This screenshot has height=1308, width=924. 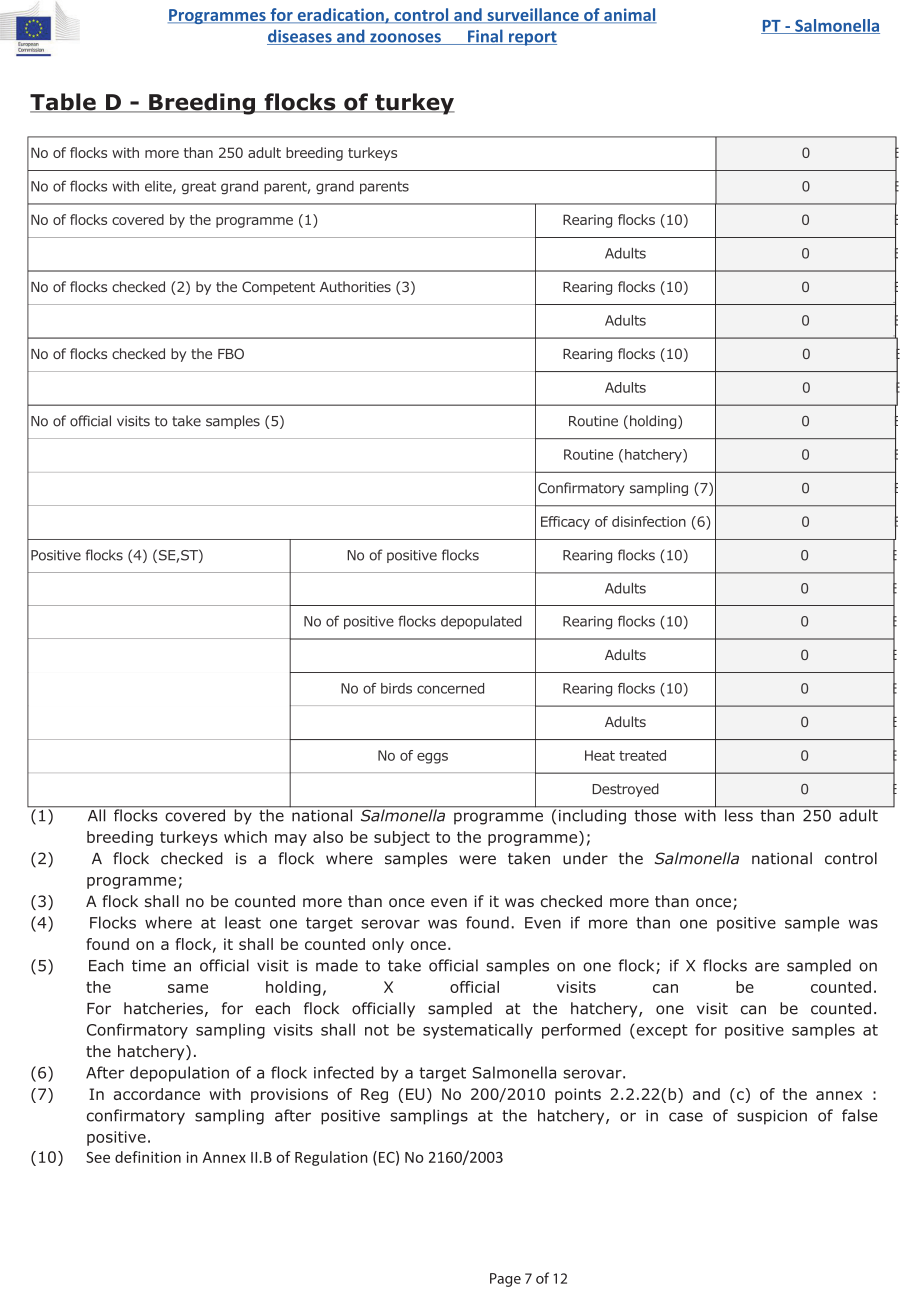 What do you see at coordinates (629, 15) in the screenshot?
I see `animal` at bounding box center [629, 15].
